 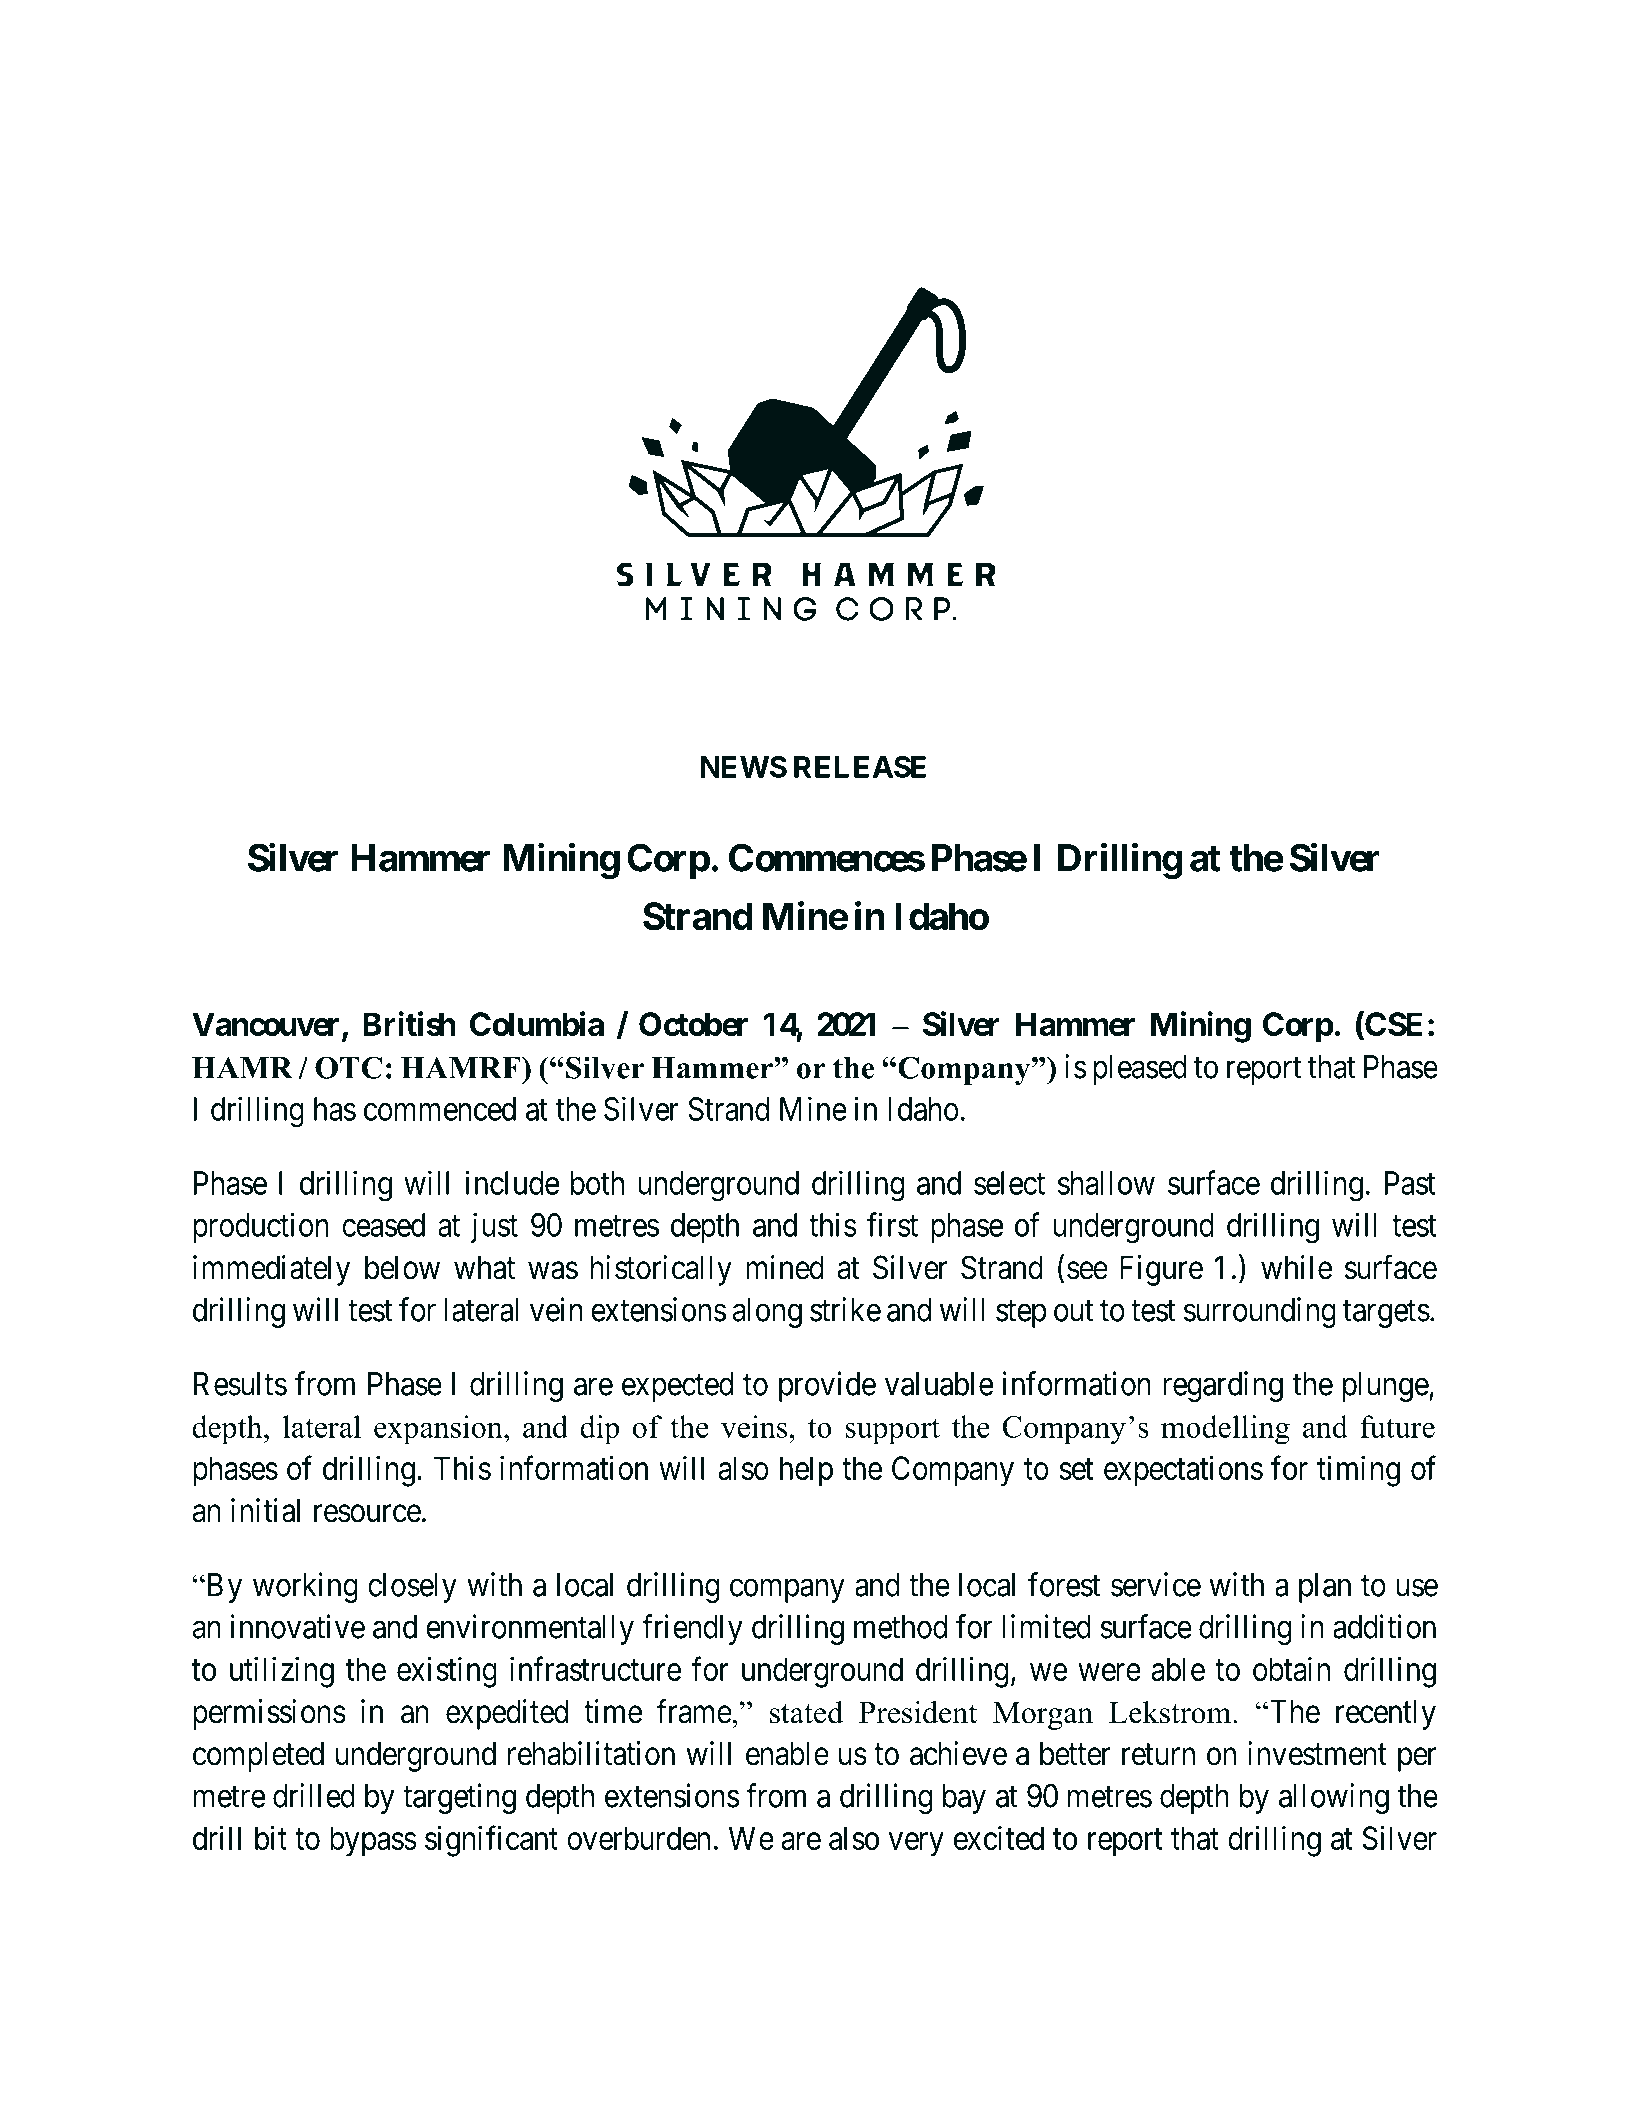 I want to click on October, so click(x=693, y=1024).
